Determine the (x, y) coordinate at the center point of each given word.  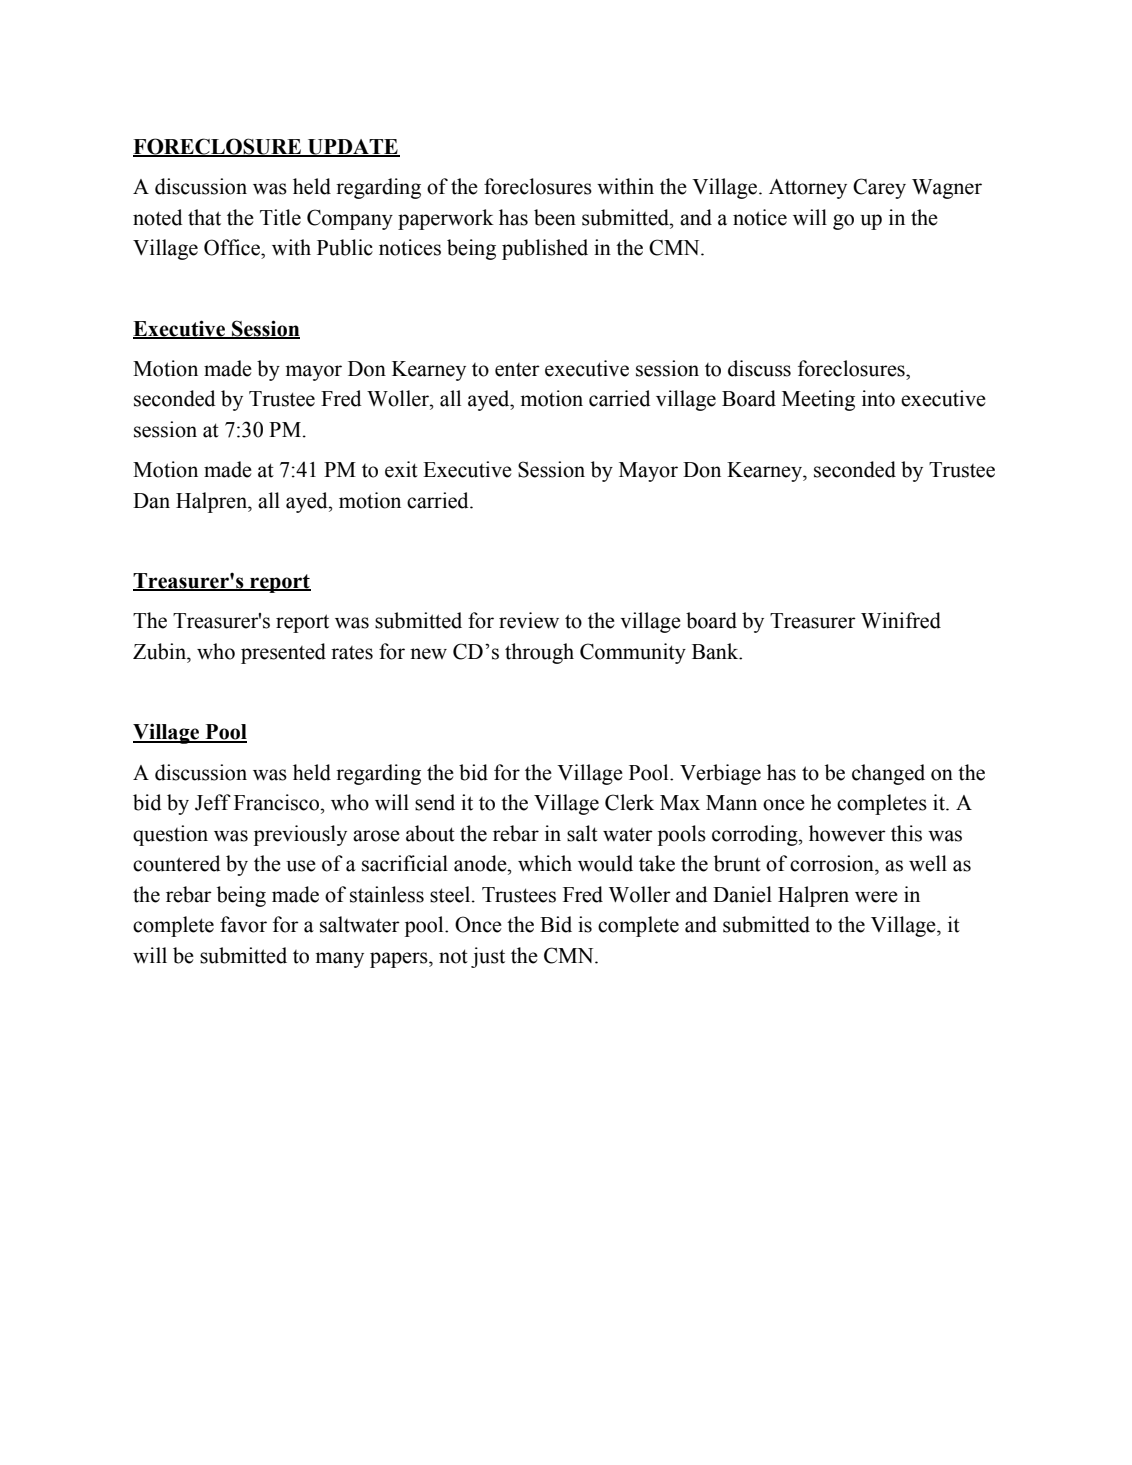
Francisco (278, 802)
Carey (879, 188)
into (878, 398)
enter (517, 370)
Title (280, 217)
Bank (716, 651)
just (488, 957)
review (529, 620)
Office (233, 247)
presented (283, 653)
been (555, 217)
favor (243, 924)
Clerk (629, 802)
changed (888, 774)
